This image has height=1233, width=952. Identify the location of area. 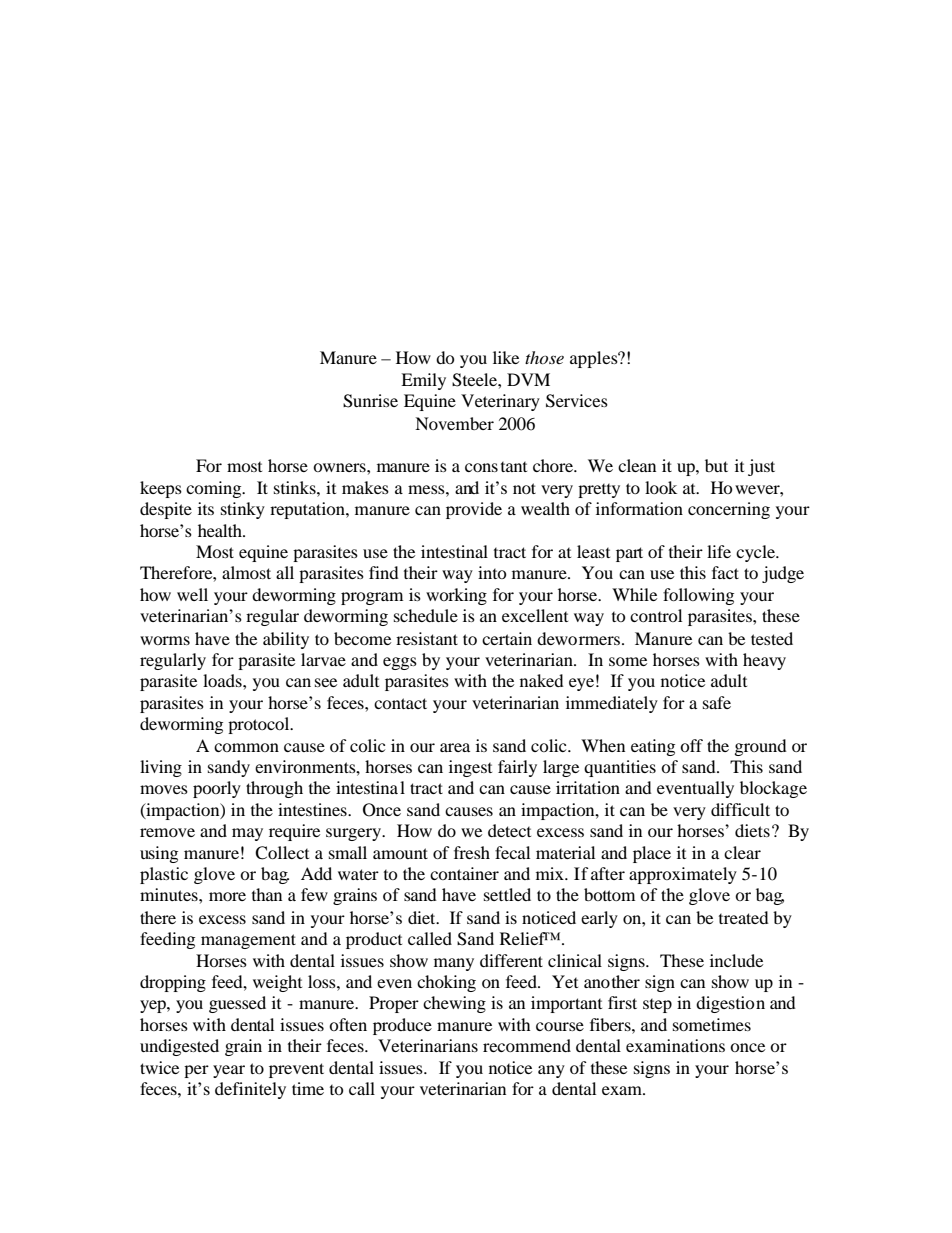
(455, 747).
